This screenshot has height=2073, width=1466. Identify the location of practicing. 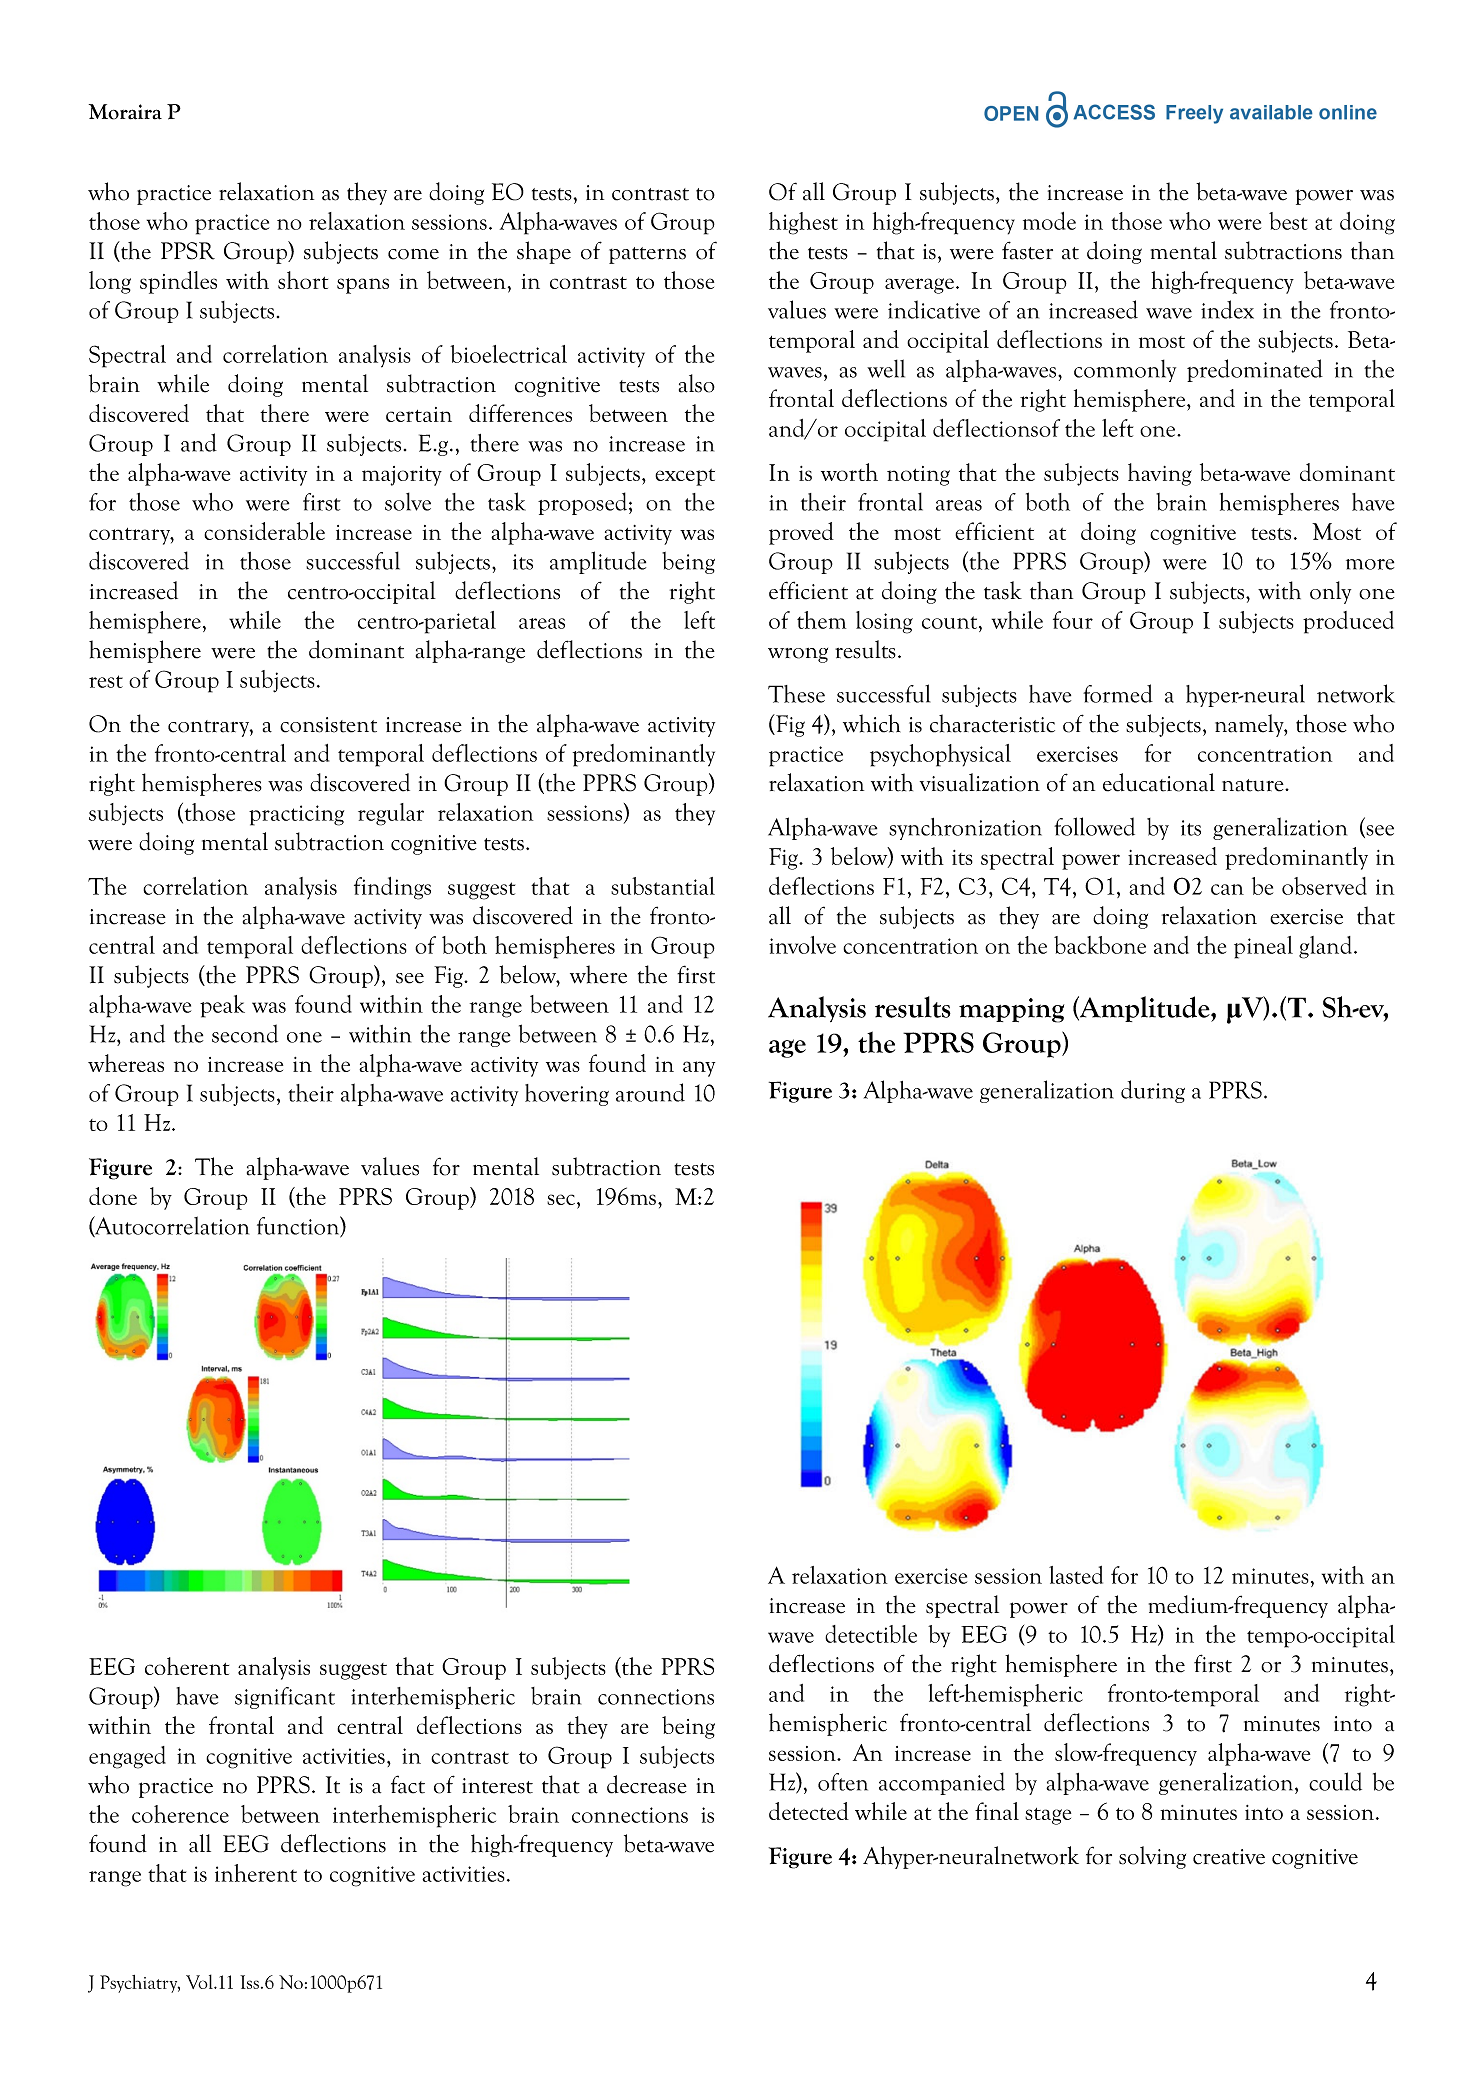
(296, 815).
